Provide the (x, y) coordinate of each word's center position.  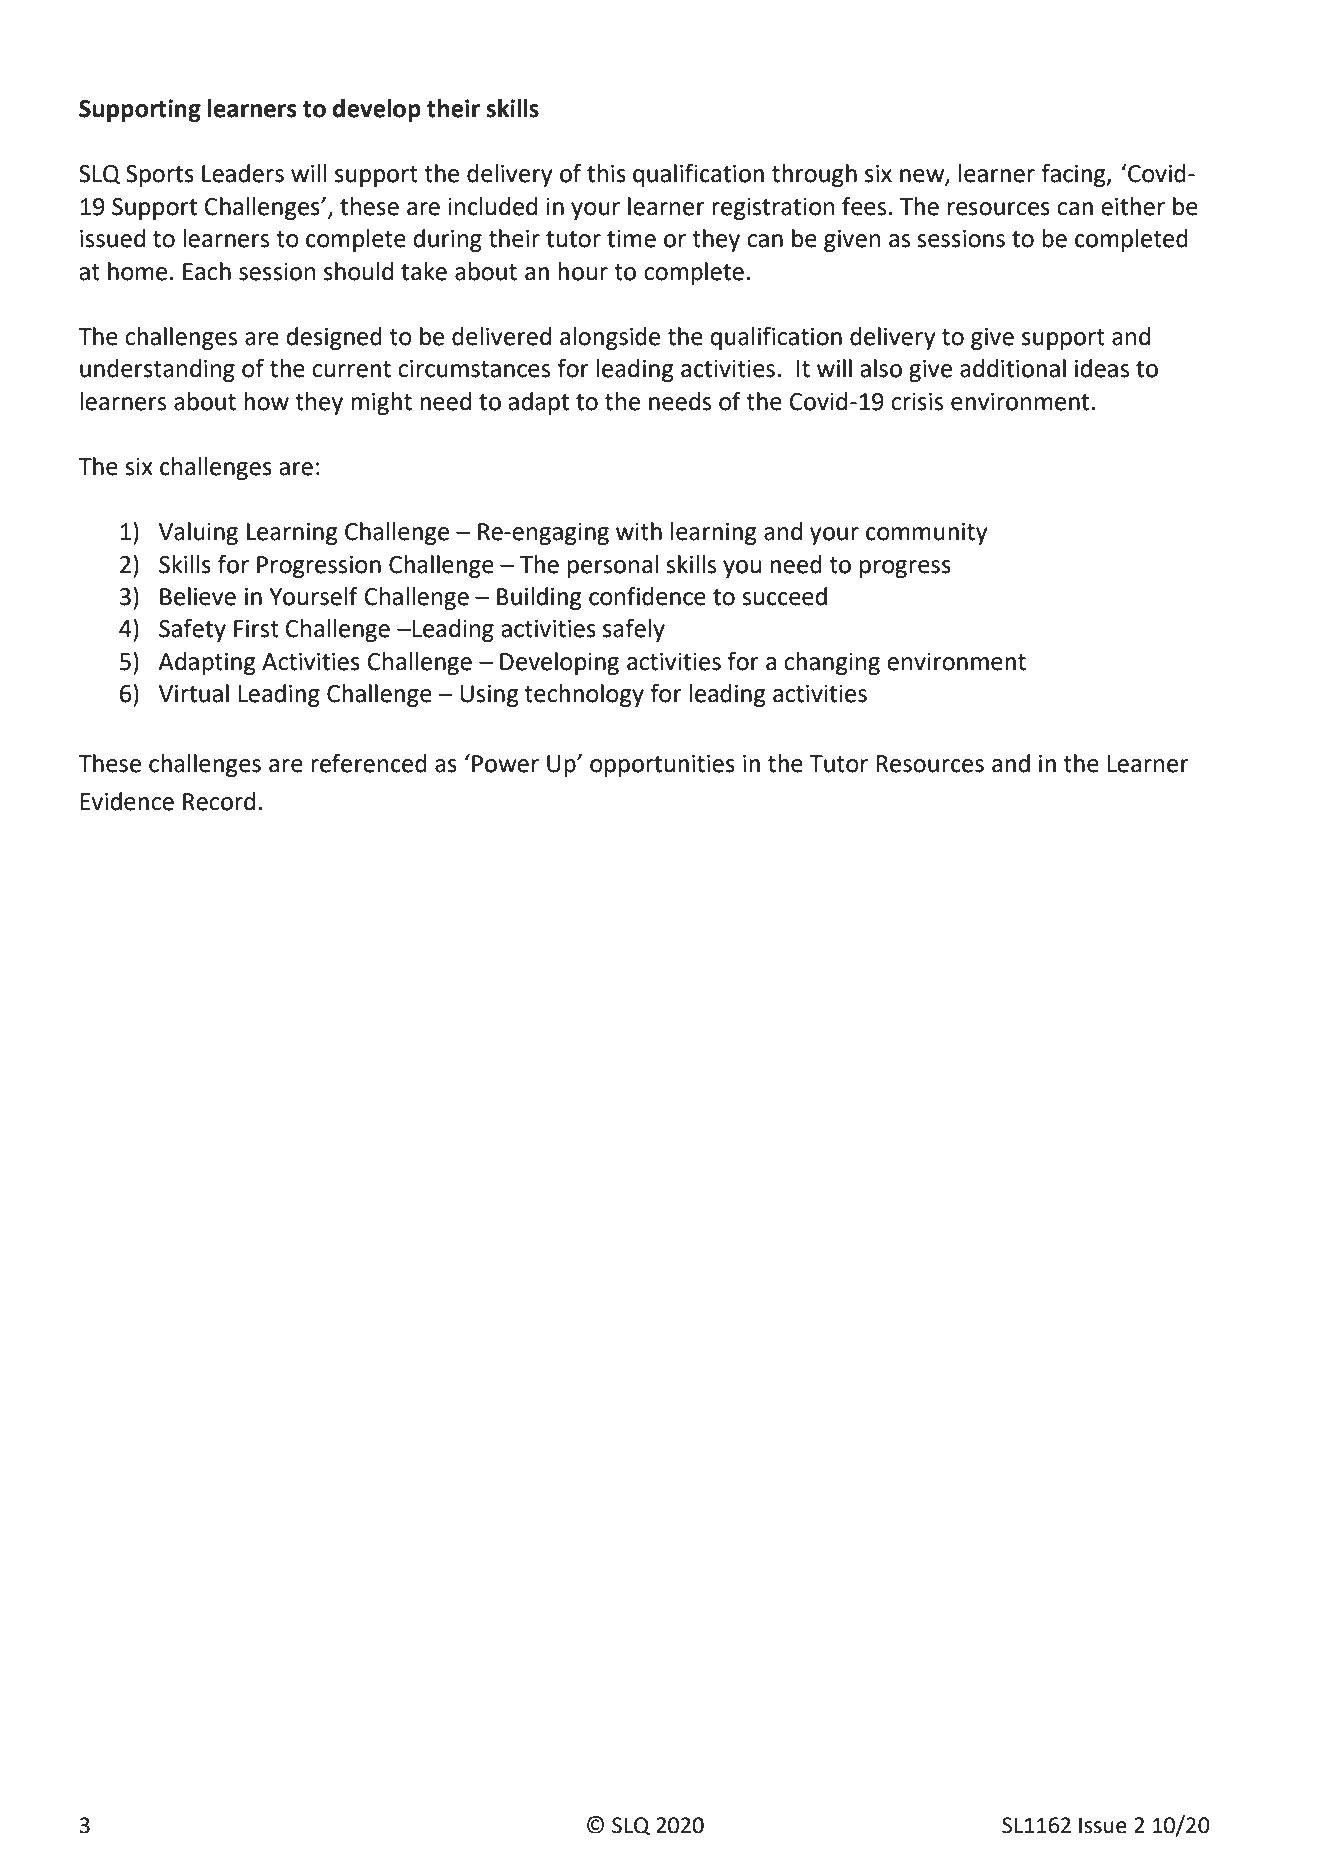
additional (1013, 368)
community (927, 534)
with (639, 531)
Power (505, 764)
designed (334, 338)
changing (832, 663)
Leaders (243, 173)
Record (219, 801)
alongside (610, 338)
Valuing (198, 533)
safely (634, 630)
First (256, 629)
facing (1074, 175)
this (606, 173)
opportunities (662, 766)
